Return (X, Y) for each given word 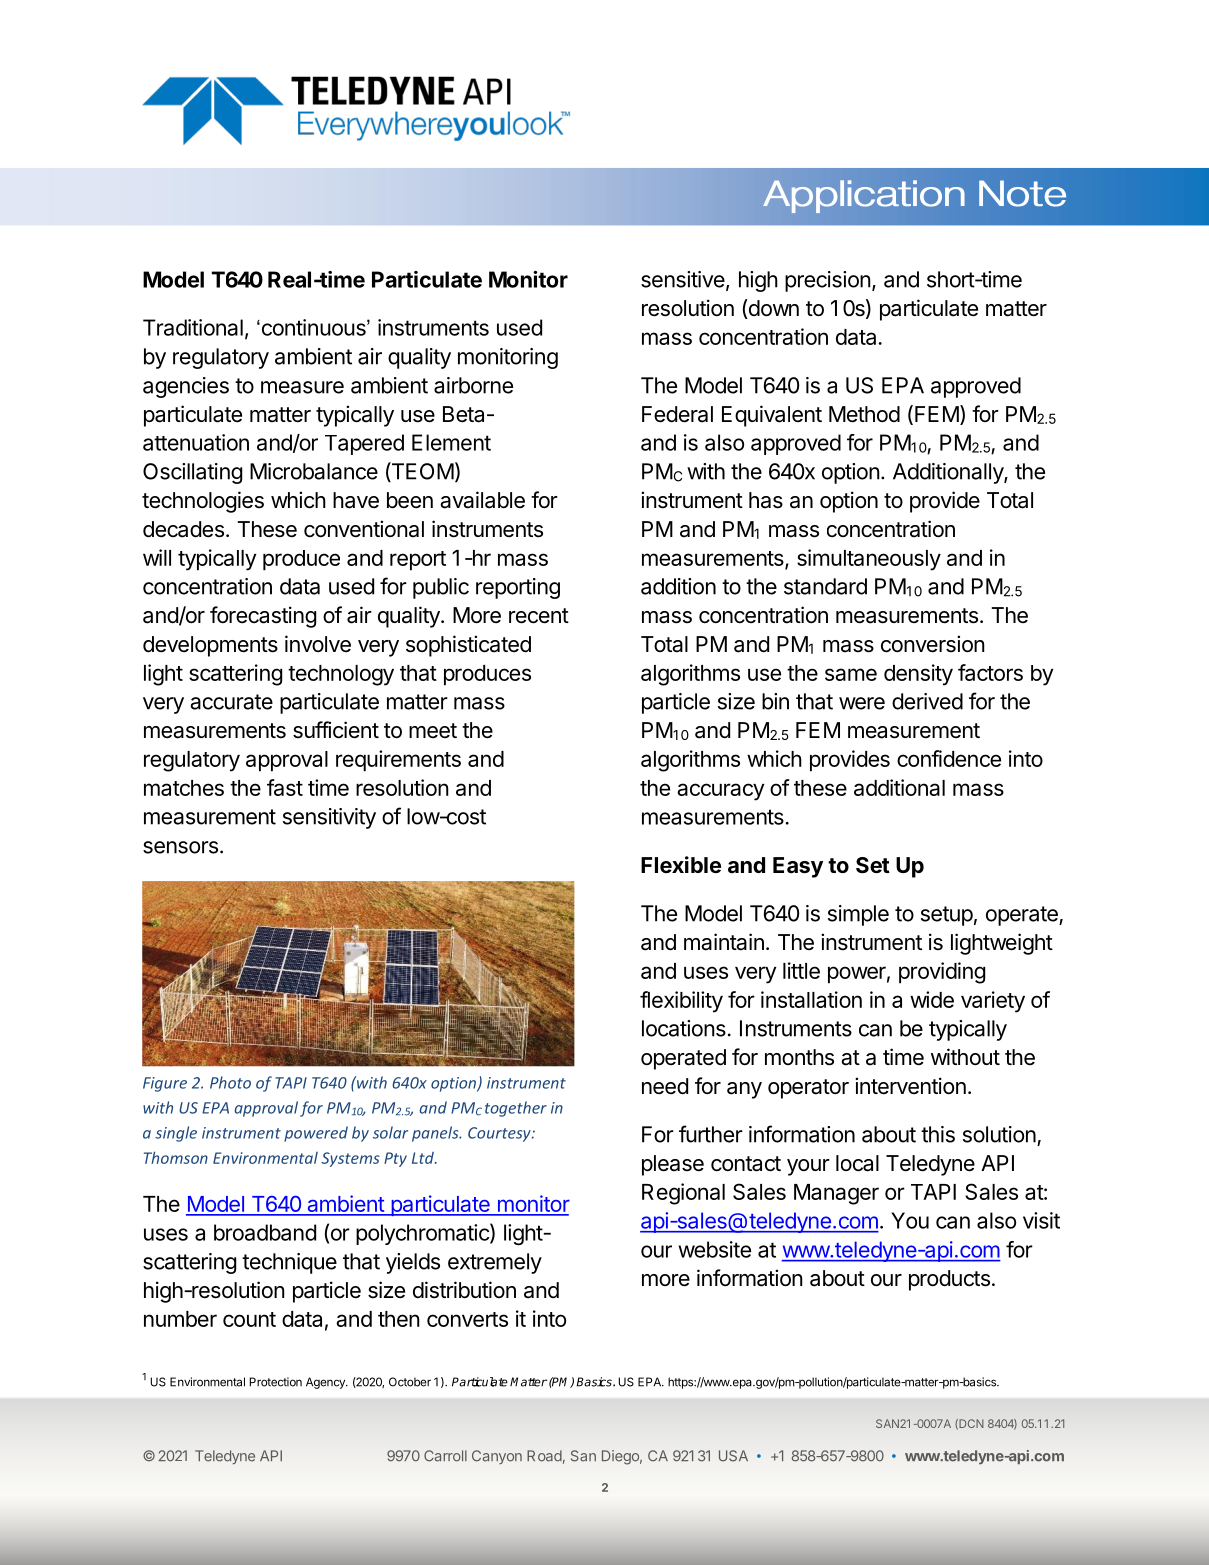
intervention (910, 1086)
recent (539, 616)
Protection (275, 1382)
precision (828, 281)
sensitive (683, 279)
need (665, 1086)
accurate (231, 702)
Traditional (193, 327)
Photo (230, 1082)
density (918, 675)
